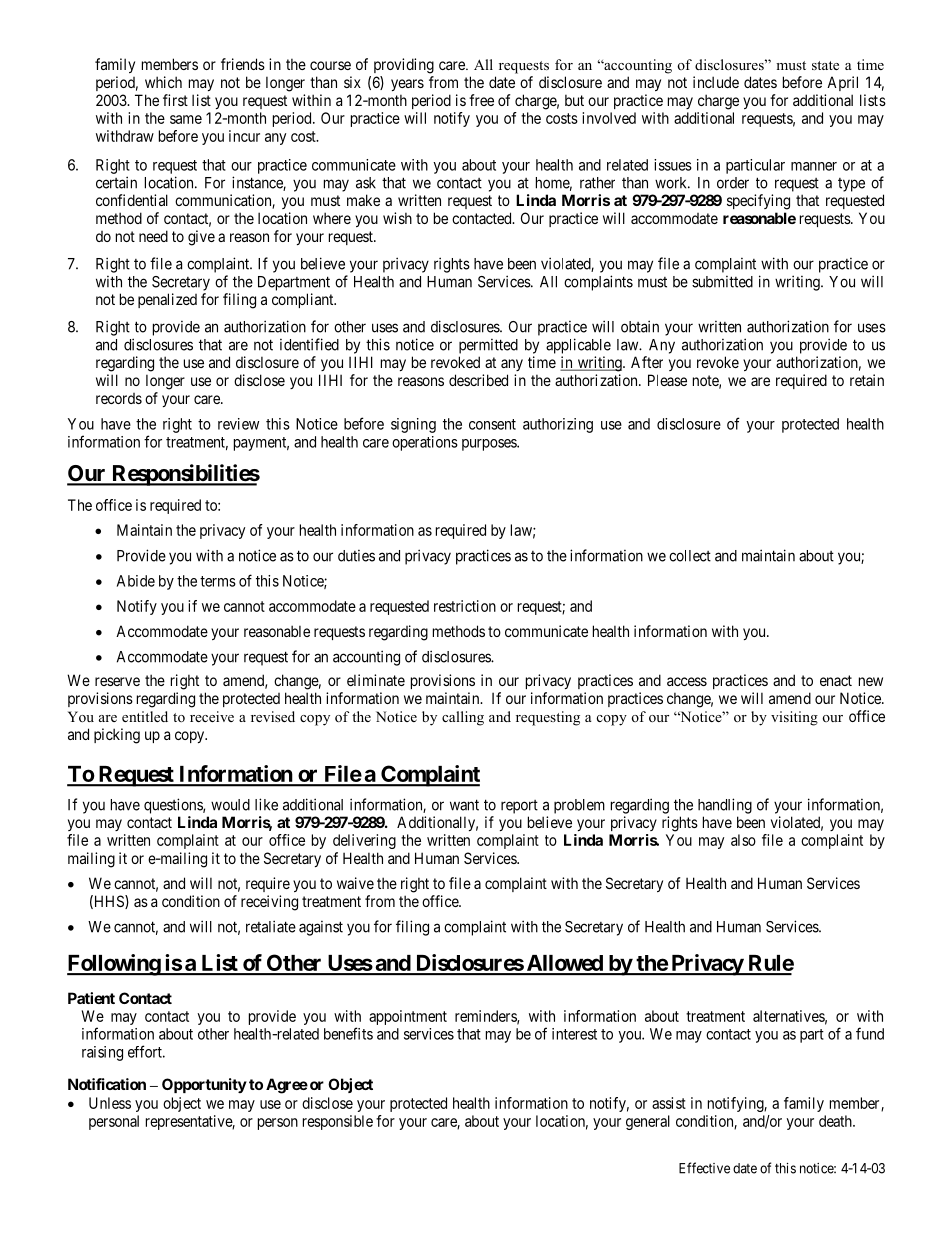  I want to click on responsible, so click(338, 1122).
